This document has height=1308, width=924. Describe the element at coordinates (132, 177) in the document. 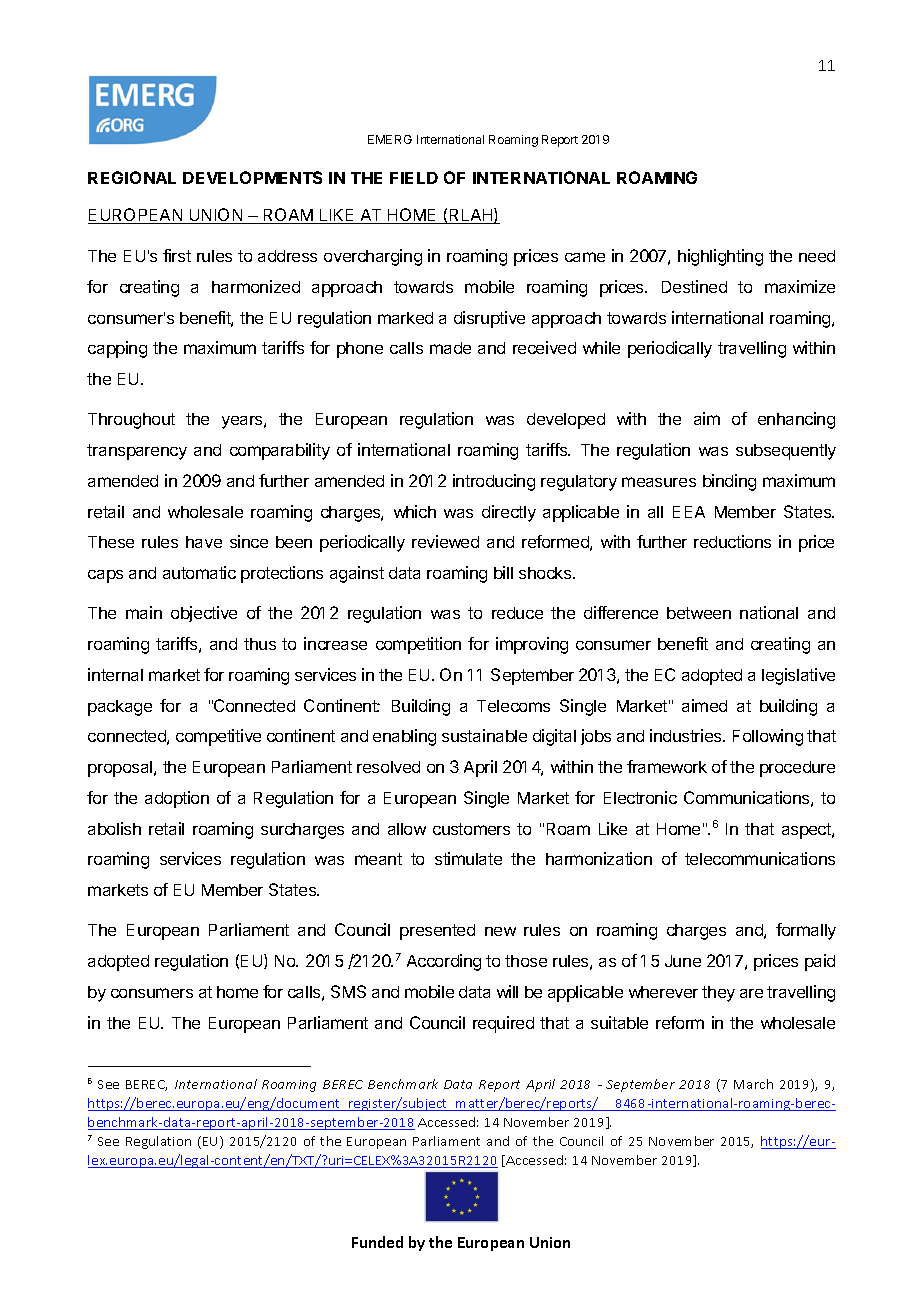

I see `REGIONAL` at that location.
